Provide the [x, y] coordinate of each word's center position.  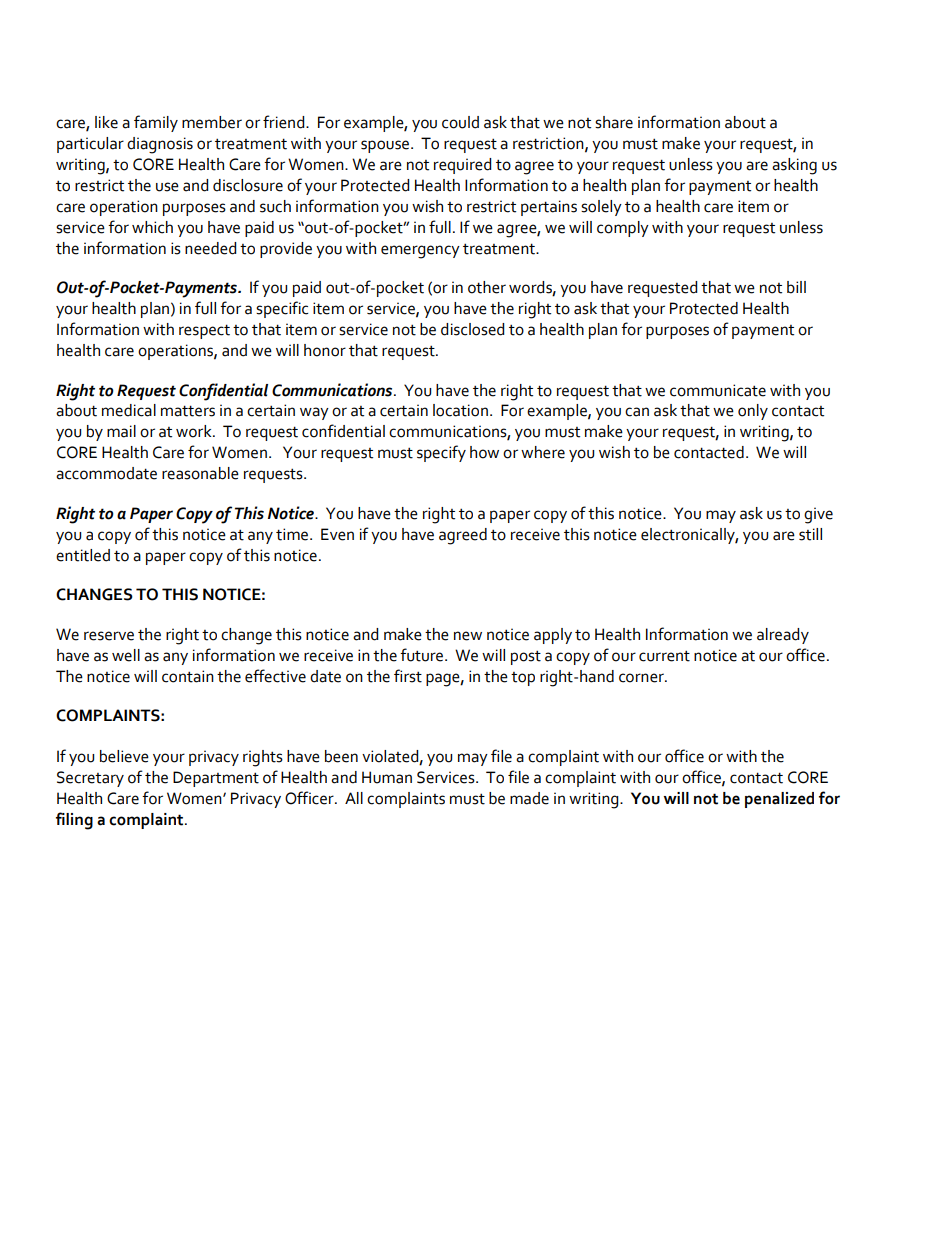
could [460, 122]
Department [216, 779]
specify [441, 453]
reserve [109, 636]
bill [796, 287]
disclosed [472, 329]
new [468, 636]
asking [794, 166]
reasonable [200, 473]
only [753, 412]
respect [204, 331]
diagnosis [160, 145]
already [783, 636]
